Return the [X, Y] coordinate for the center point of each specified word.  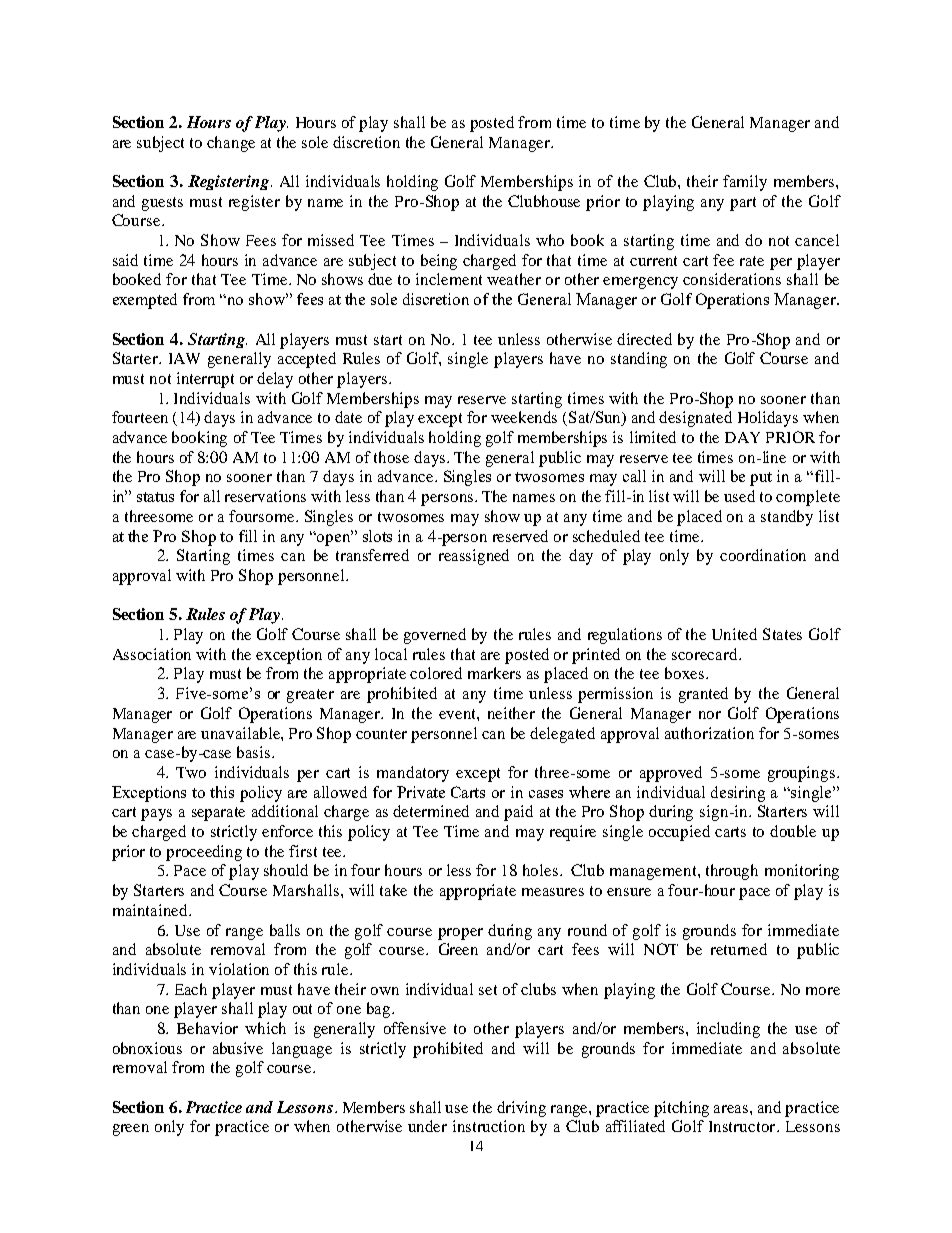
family [745, 183]
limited [653, 437]
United [734, 634]
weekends [524, 417]
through [732, 872]
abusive [238, 1048]
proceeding [204, 853]
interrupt [205, 380]
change [231, 144]
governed [435, 636]
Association [152, 654]
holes [542, 870]
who [550, 240]
